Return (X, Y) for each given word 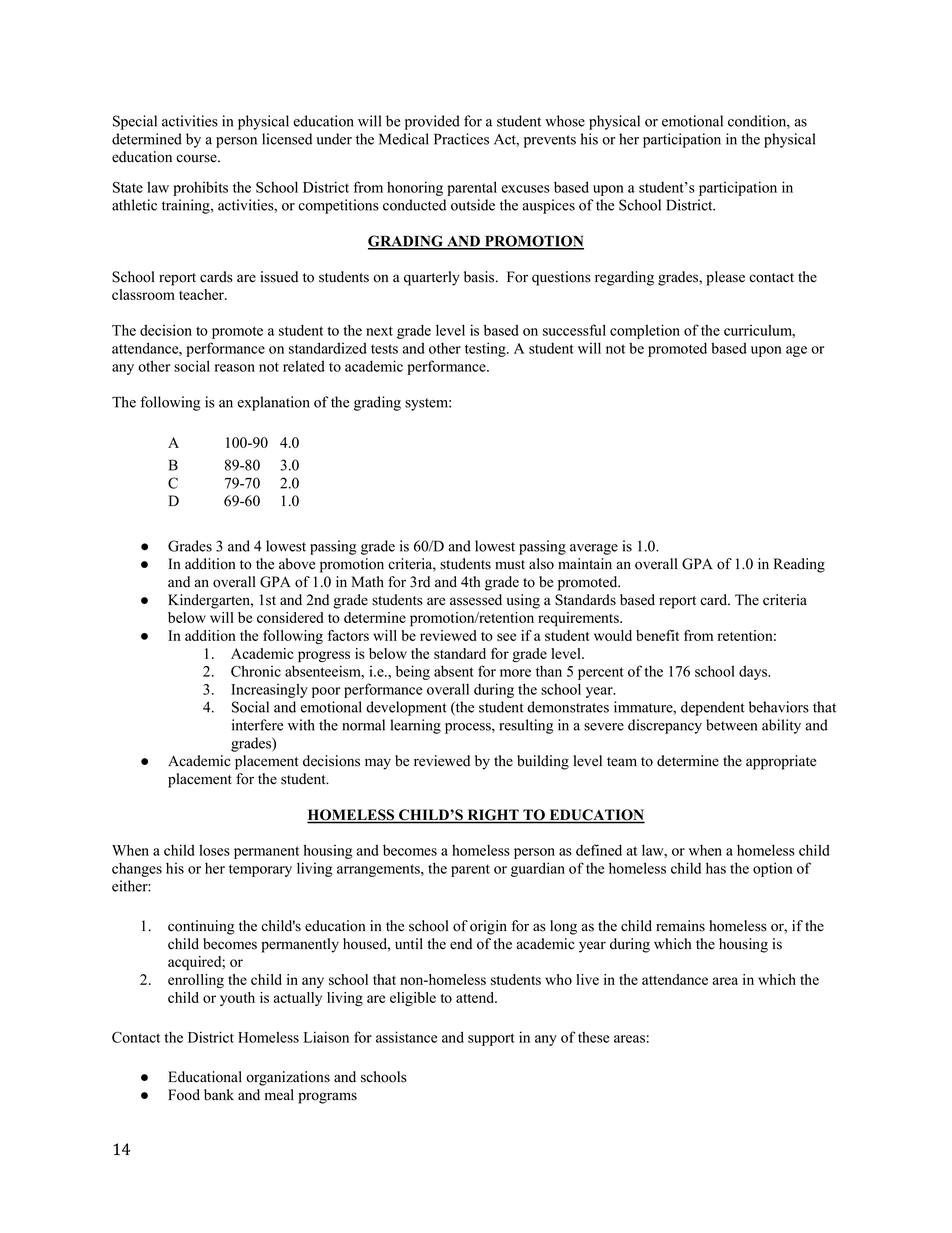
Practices (461, 139)
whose (565, 121)
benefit (657, 635)
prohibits (200, 189)
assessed (476, 600)
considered (290, 617)
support (491, 1039)
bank (219, 1095)
